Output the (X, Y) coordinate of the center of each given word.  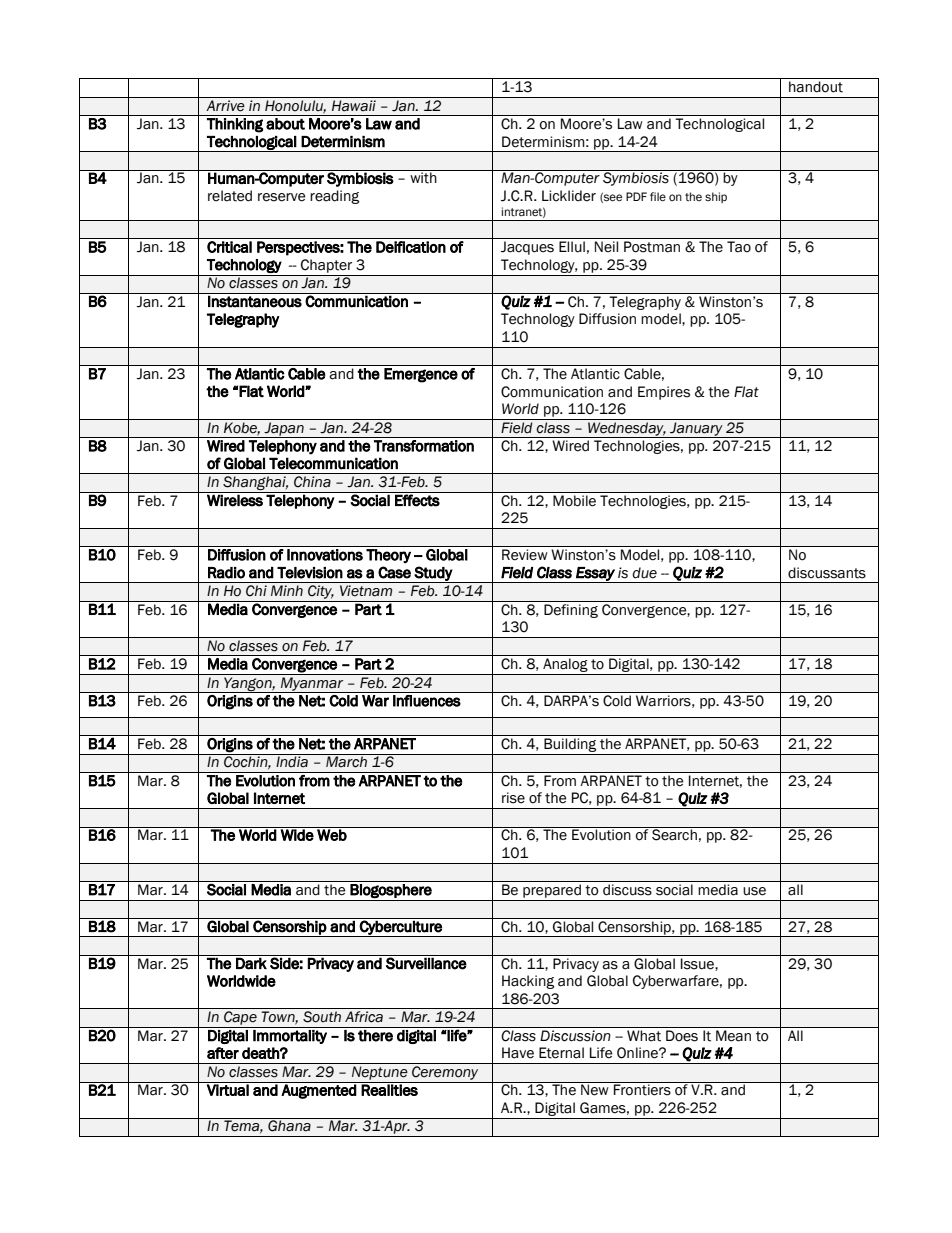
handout (816, 87)
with (423, 178)
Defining (571, 611)
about (285, 124)
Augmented (319, 1091)
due (644, 573)
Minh (287, 590)
